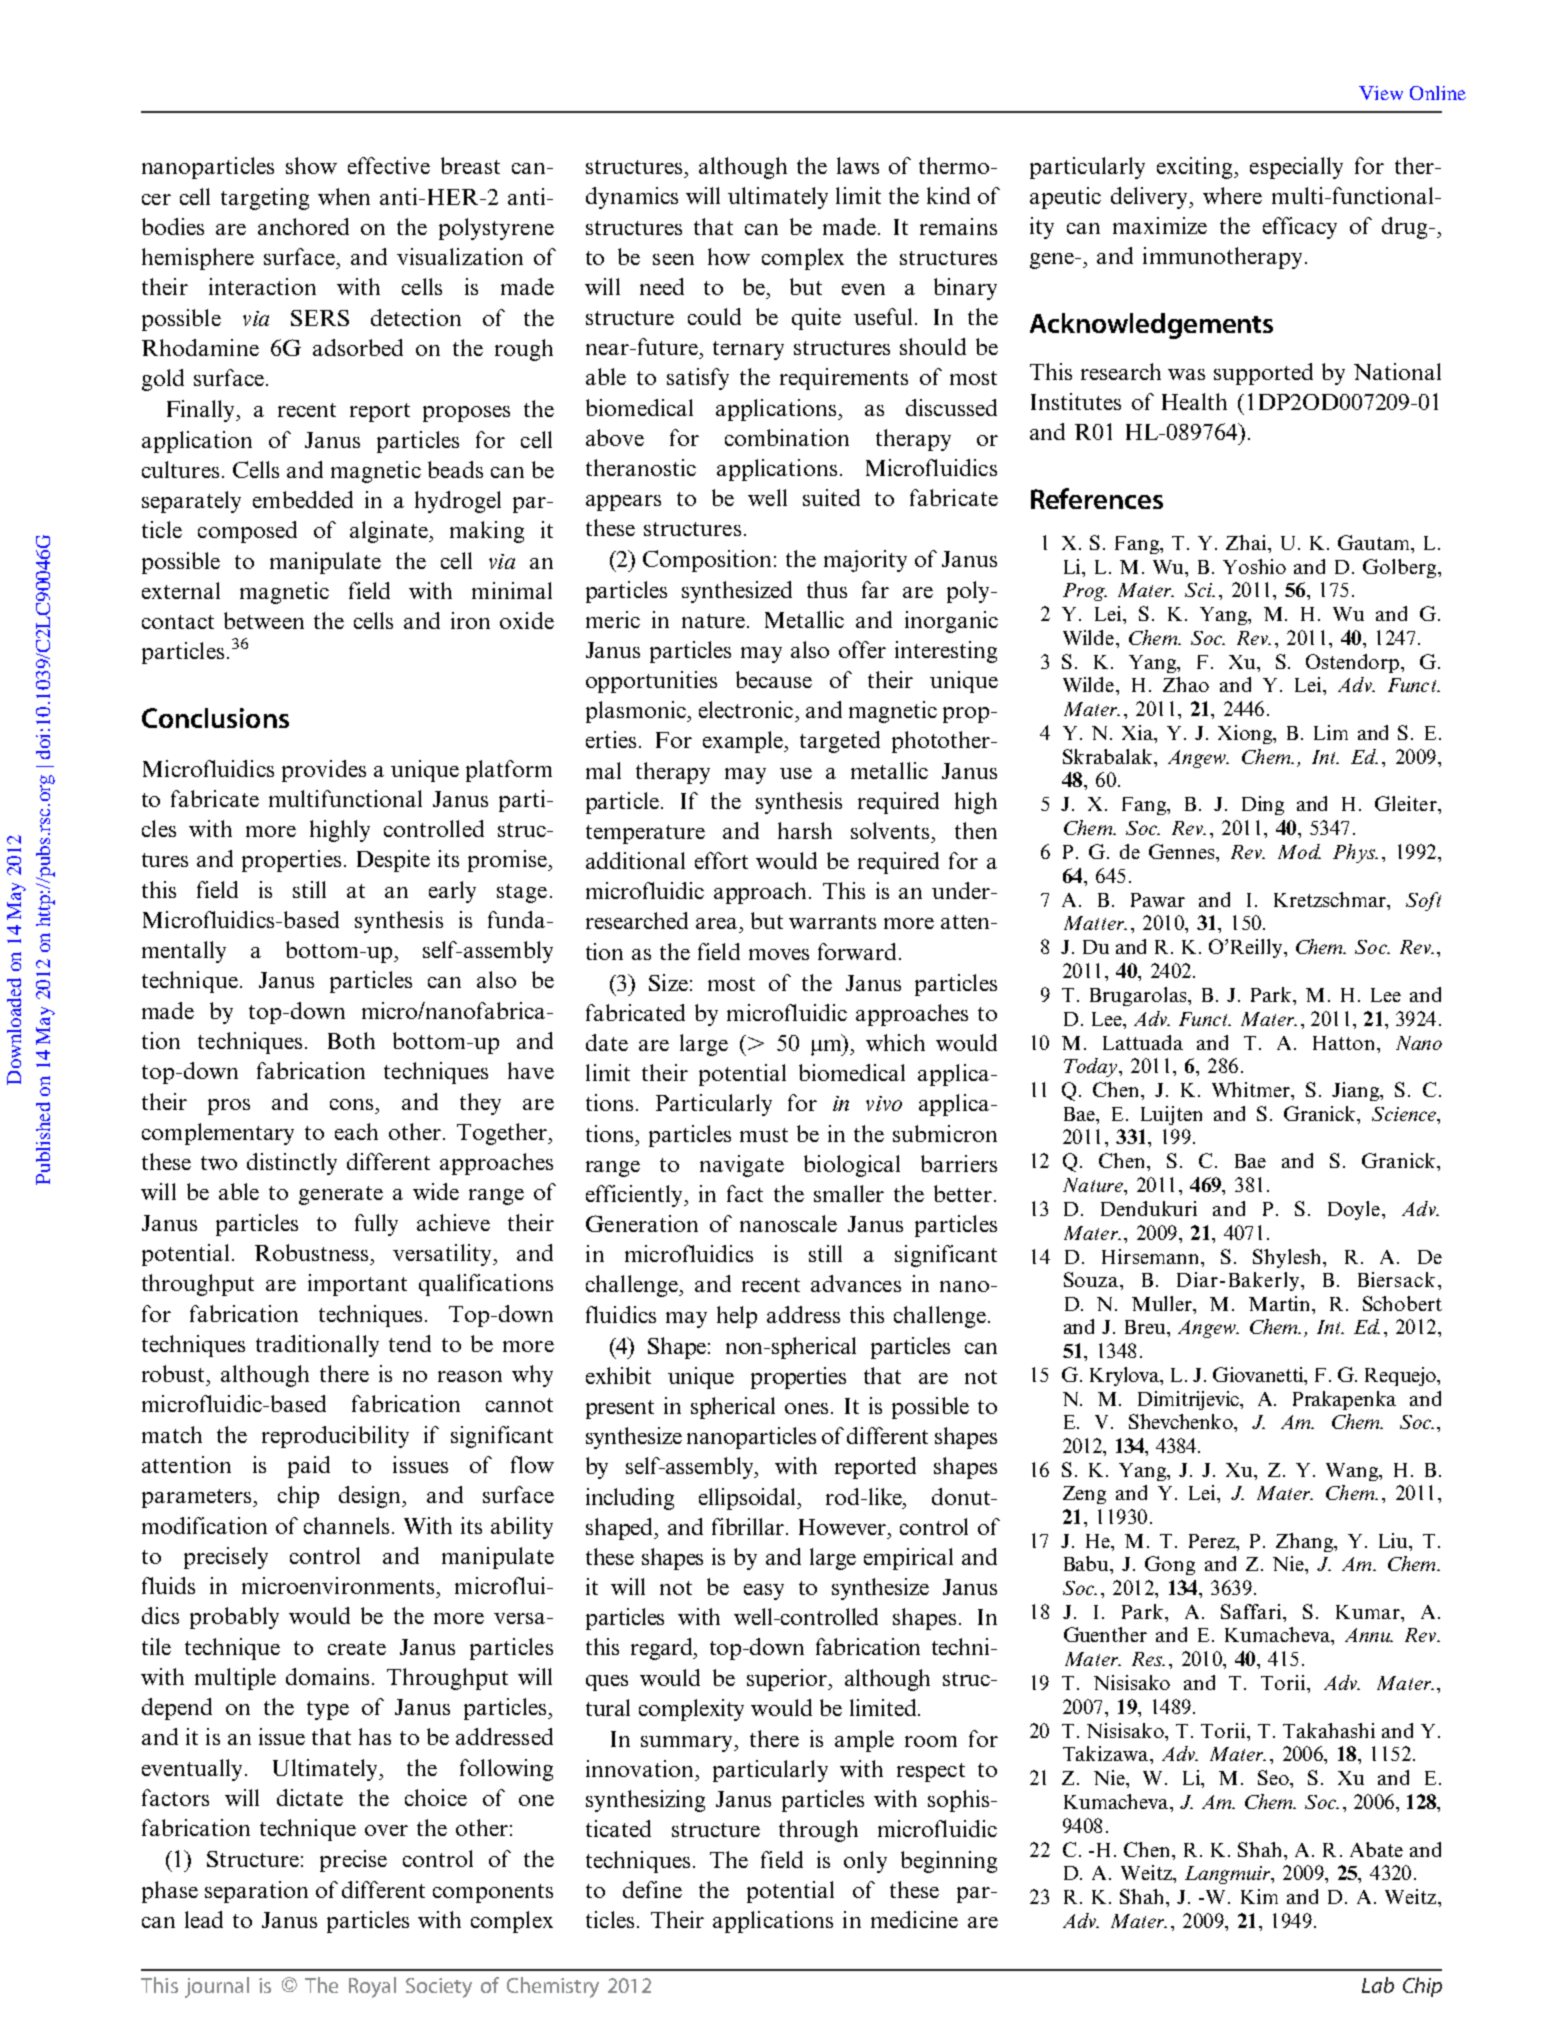 This screenshot has height=2044, width=1561. What do you see at coordinates (1296, 168) in the screenshot?
I see `especially` at bounding box center [1296, 168].
